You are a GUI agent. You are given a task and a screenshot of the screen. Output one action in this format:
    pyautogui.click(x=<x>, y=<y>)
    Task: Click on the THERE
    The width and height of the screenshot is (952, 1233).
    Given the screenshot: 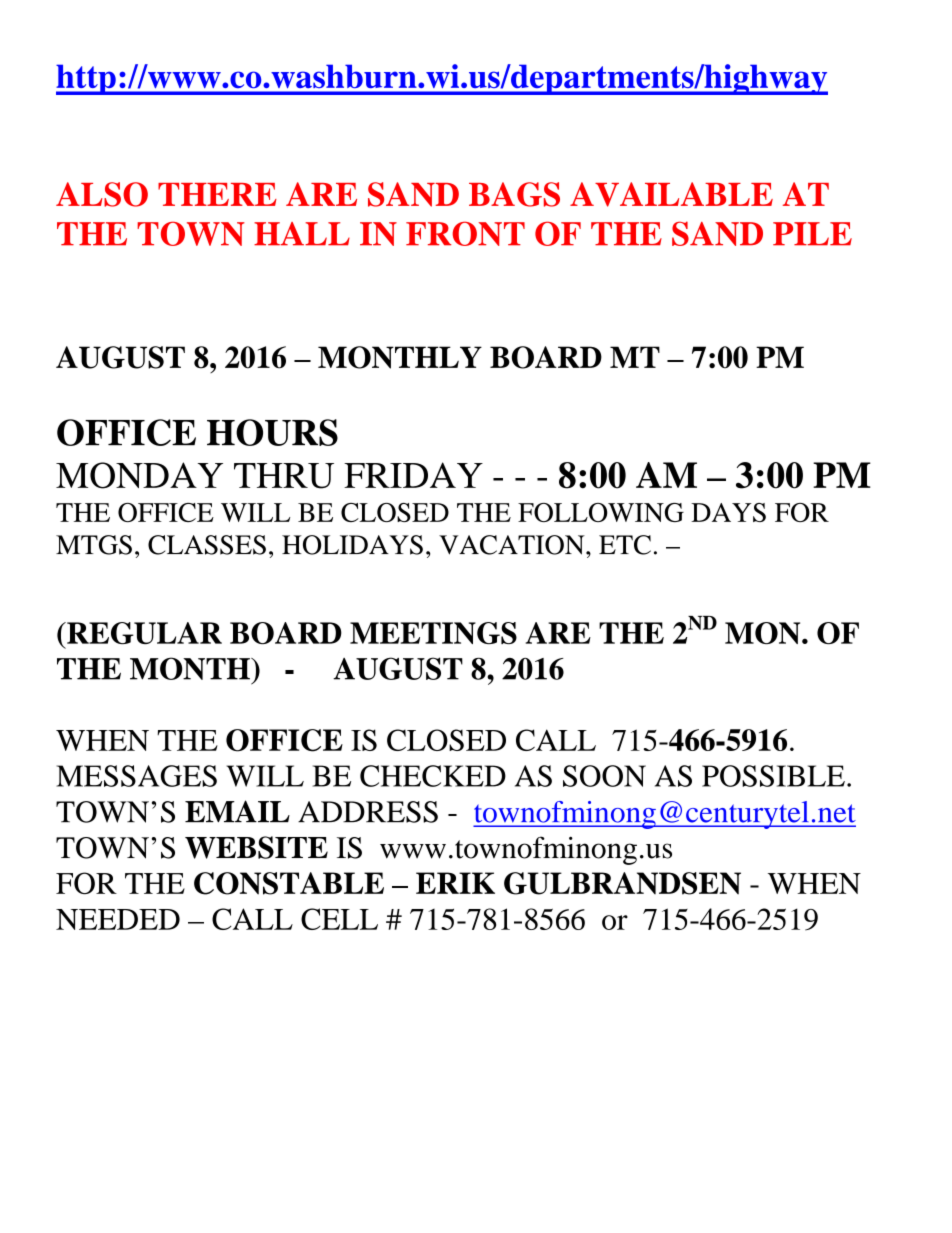 What is the action you would take?
    pyautogui.click(x=217, y=194)
